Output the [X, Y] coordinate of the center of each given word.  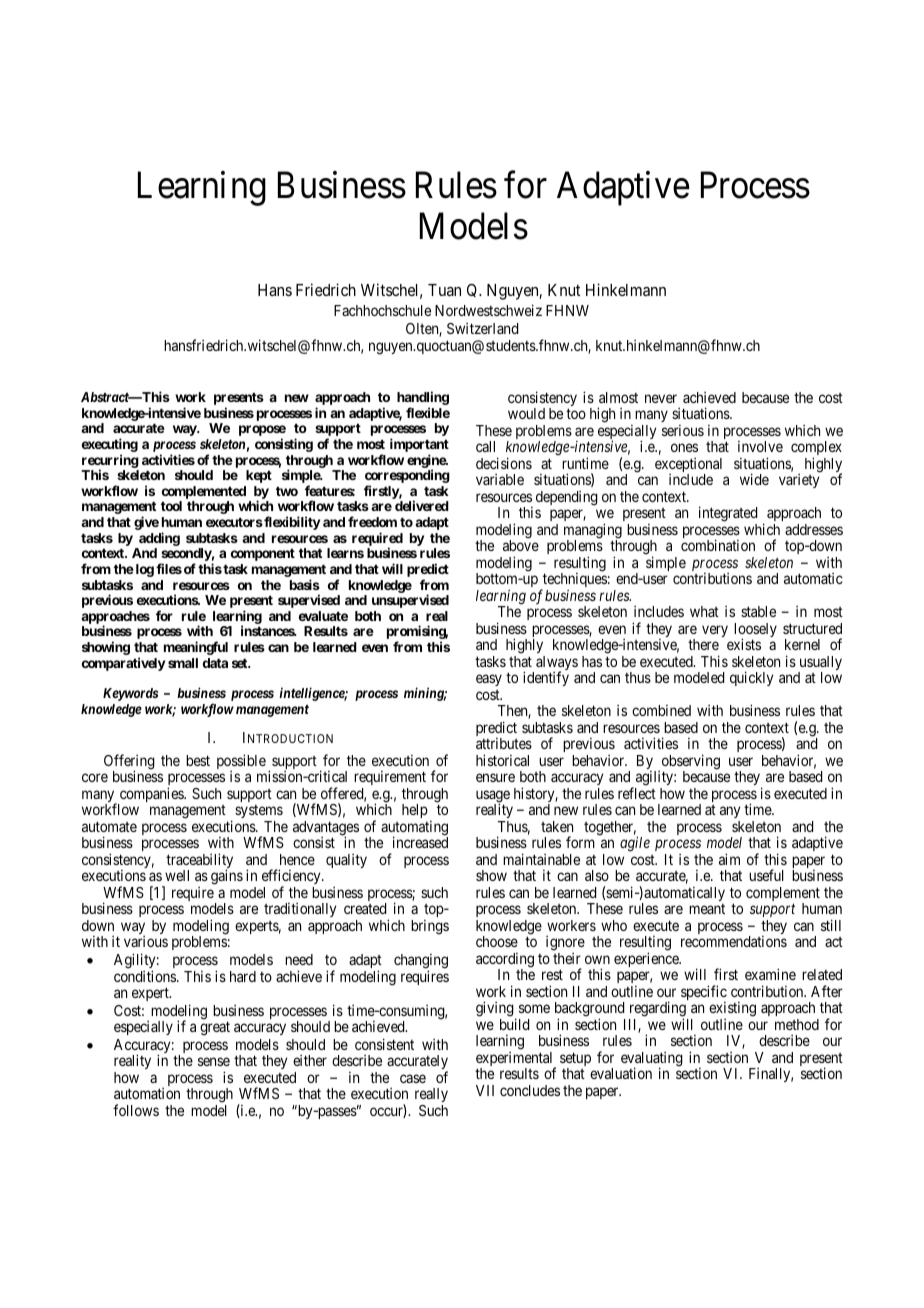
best [198, 760]
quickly [751, 678]
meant [707, 909]
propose [262, 432]
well [177, 875]
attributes [504, 743]
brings [430, 927]
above [521, 545]
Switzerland [482, 328]
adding [159, 539]
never [661, 398]
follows [136, 1110]
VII [485, 1090]
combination [718, 545]
